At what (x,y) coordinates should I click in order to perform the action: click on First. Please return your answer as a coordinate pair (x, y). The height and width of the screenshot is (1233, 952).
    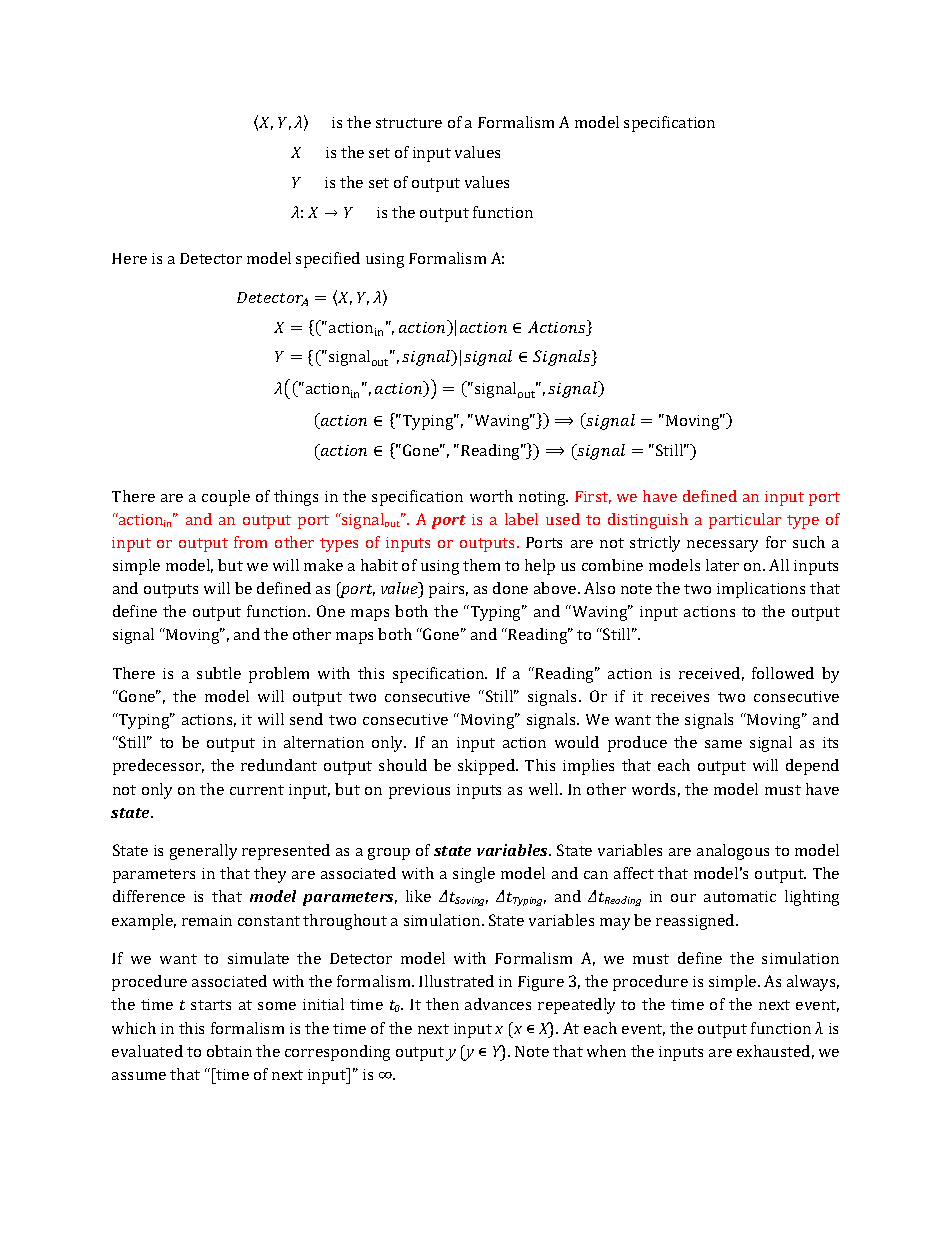
    Looking at the image, I should click on (593, 497).
